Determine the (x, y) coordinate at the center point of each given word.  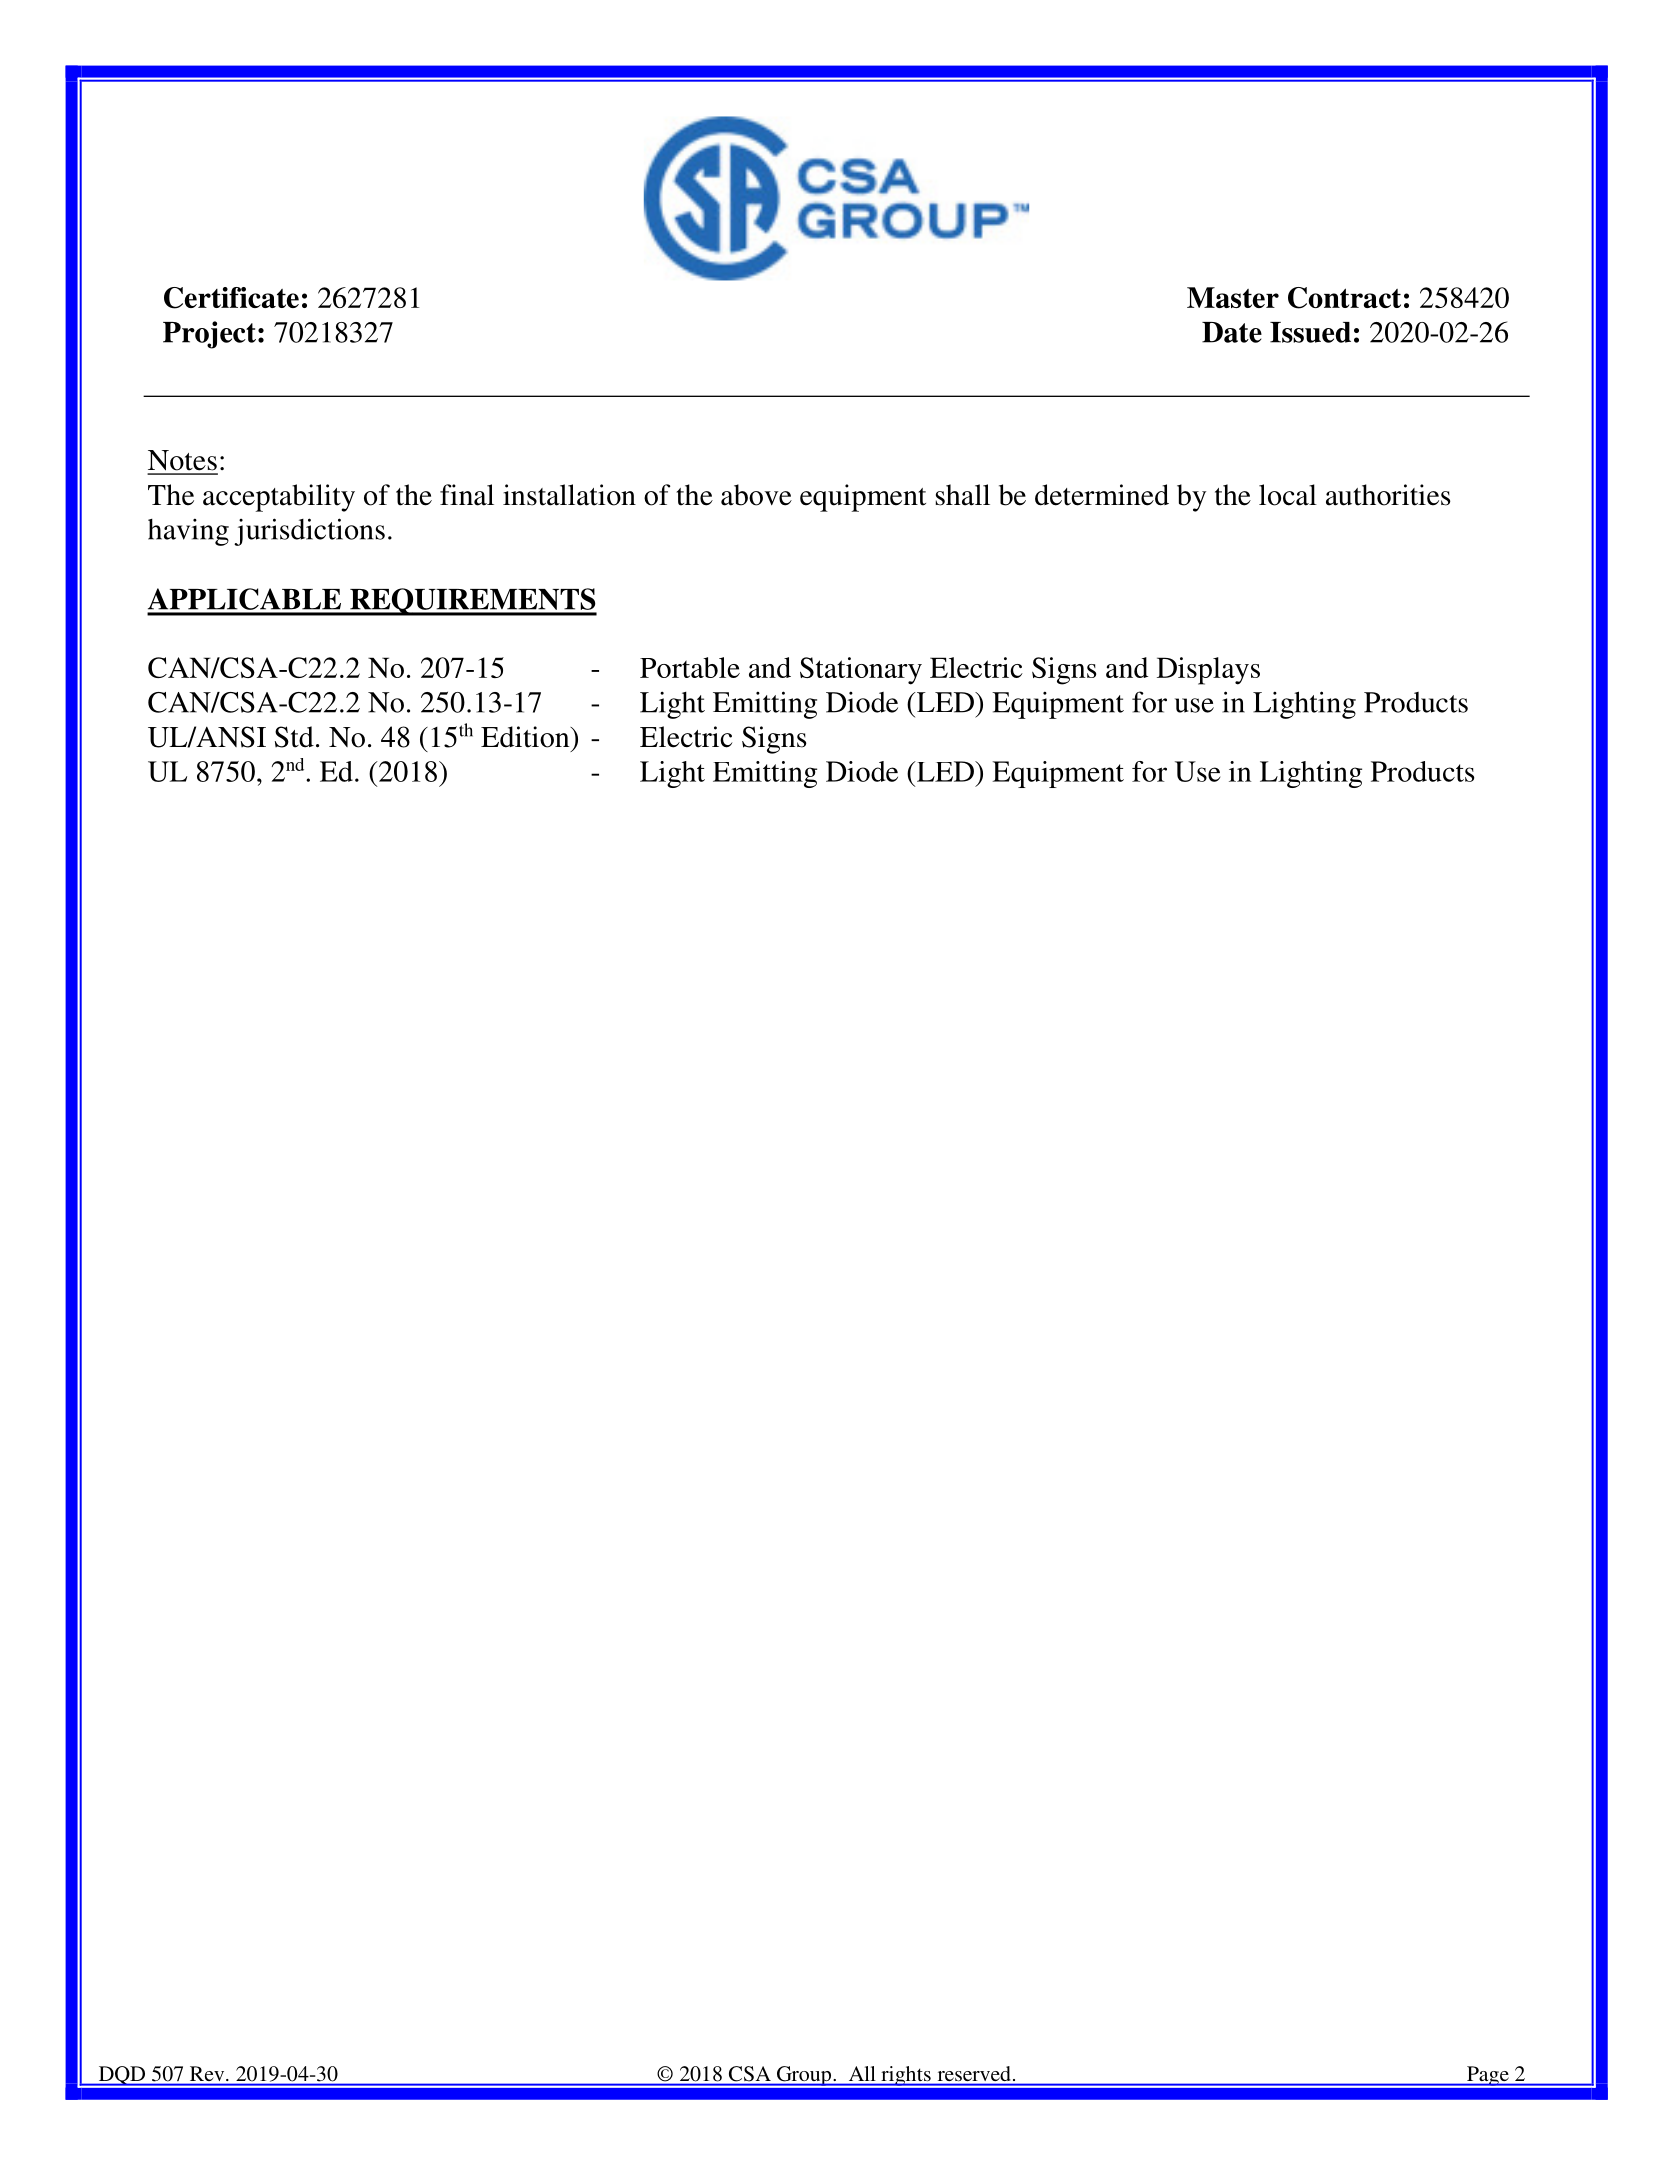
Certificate (231, 298)
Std (294, 737)
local (1288, 495)
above (756, 495)
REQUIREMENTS (472, 602)
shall (963, 495)
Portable (690, 667)
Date (1232, 332)
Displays (1208, 671)
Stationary (861, 671)
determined (1102, 495)
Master (1233, 297)
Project (209, 335)
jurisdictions (309, 532)
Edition (526, 737)
